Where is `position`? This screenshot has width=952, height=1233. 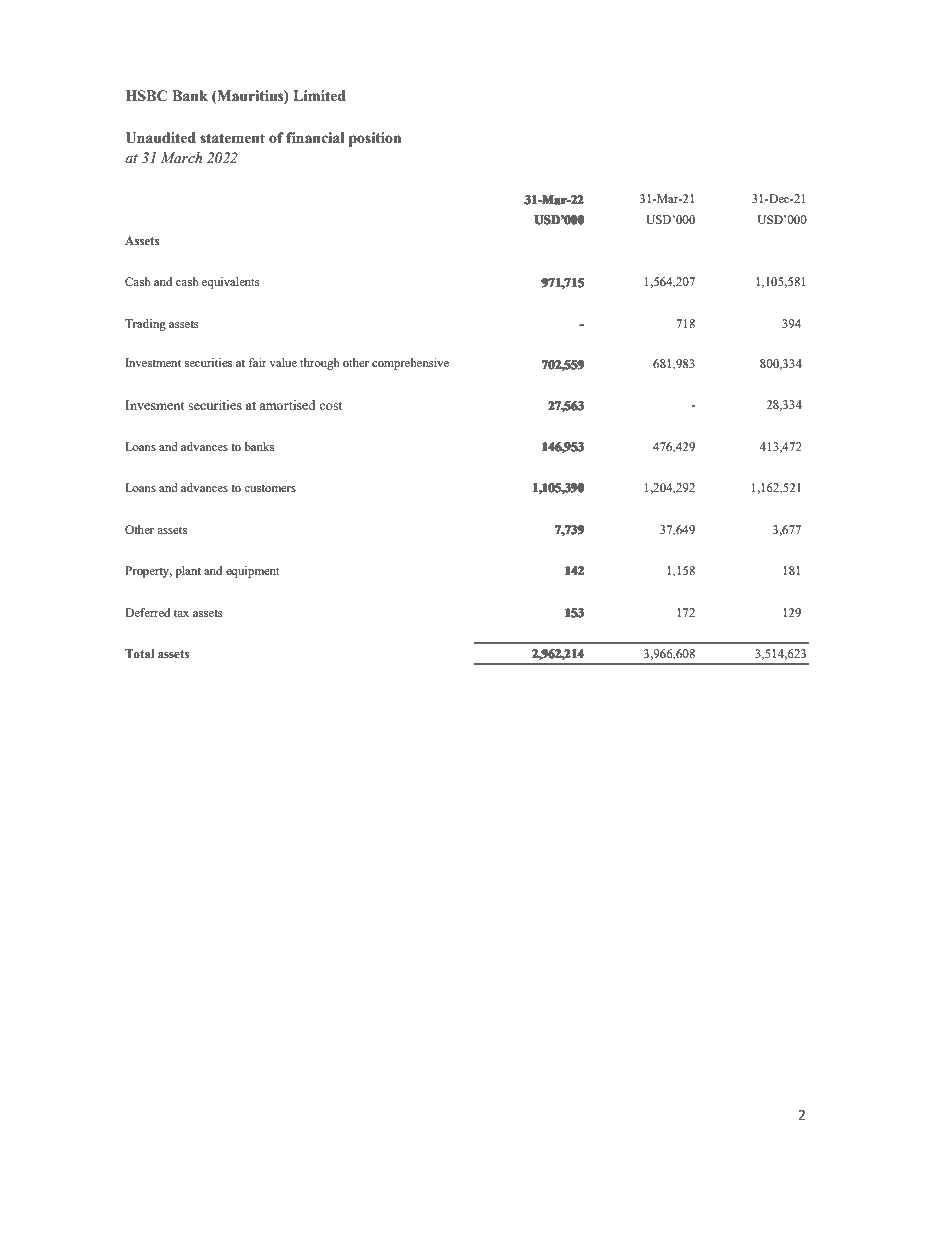
position is located at coordinates (375, 139).
